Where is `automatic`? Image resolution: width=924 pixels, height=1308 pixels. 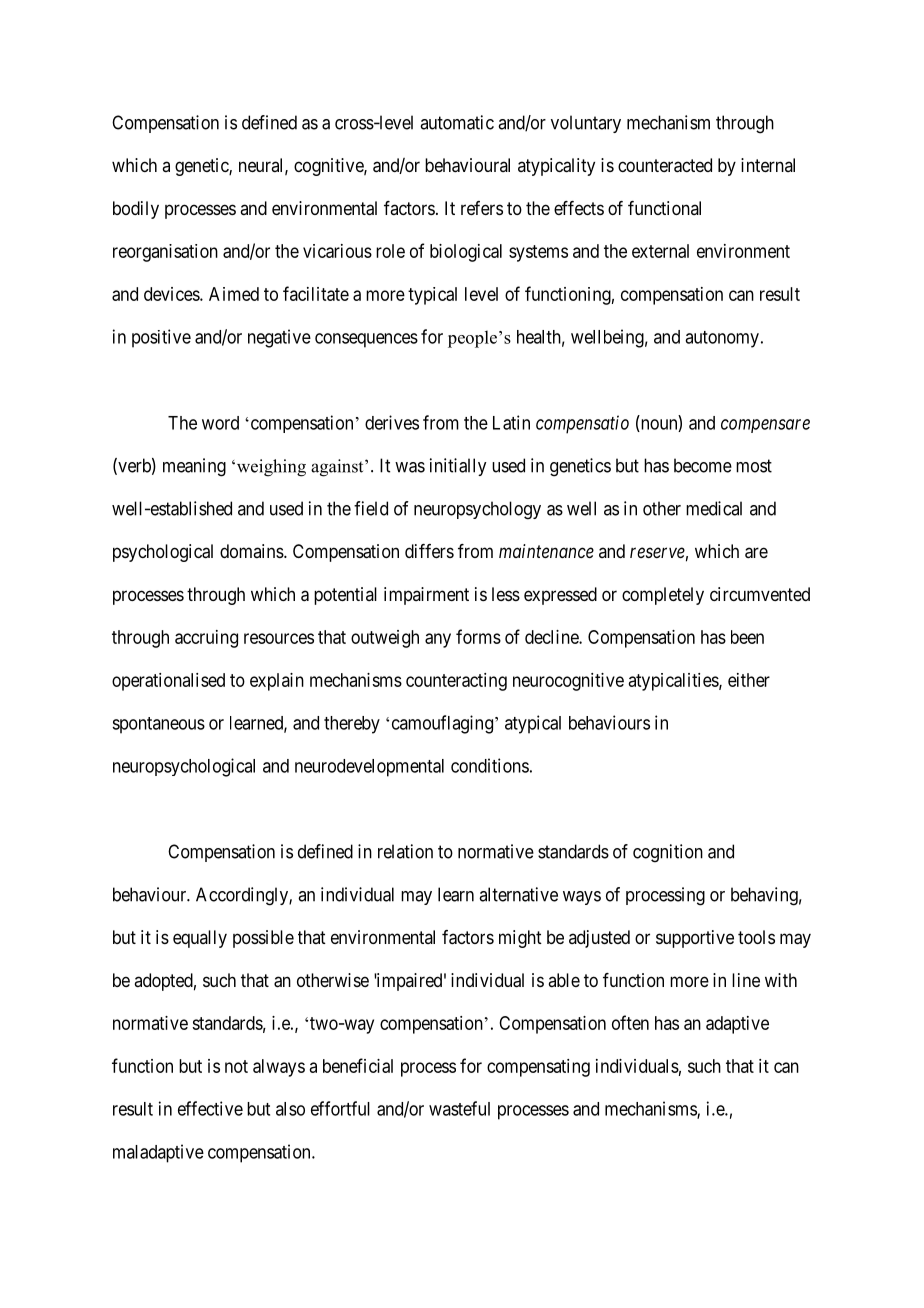
automatic is located at coordinates (457, 122).
